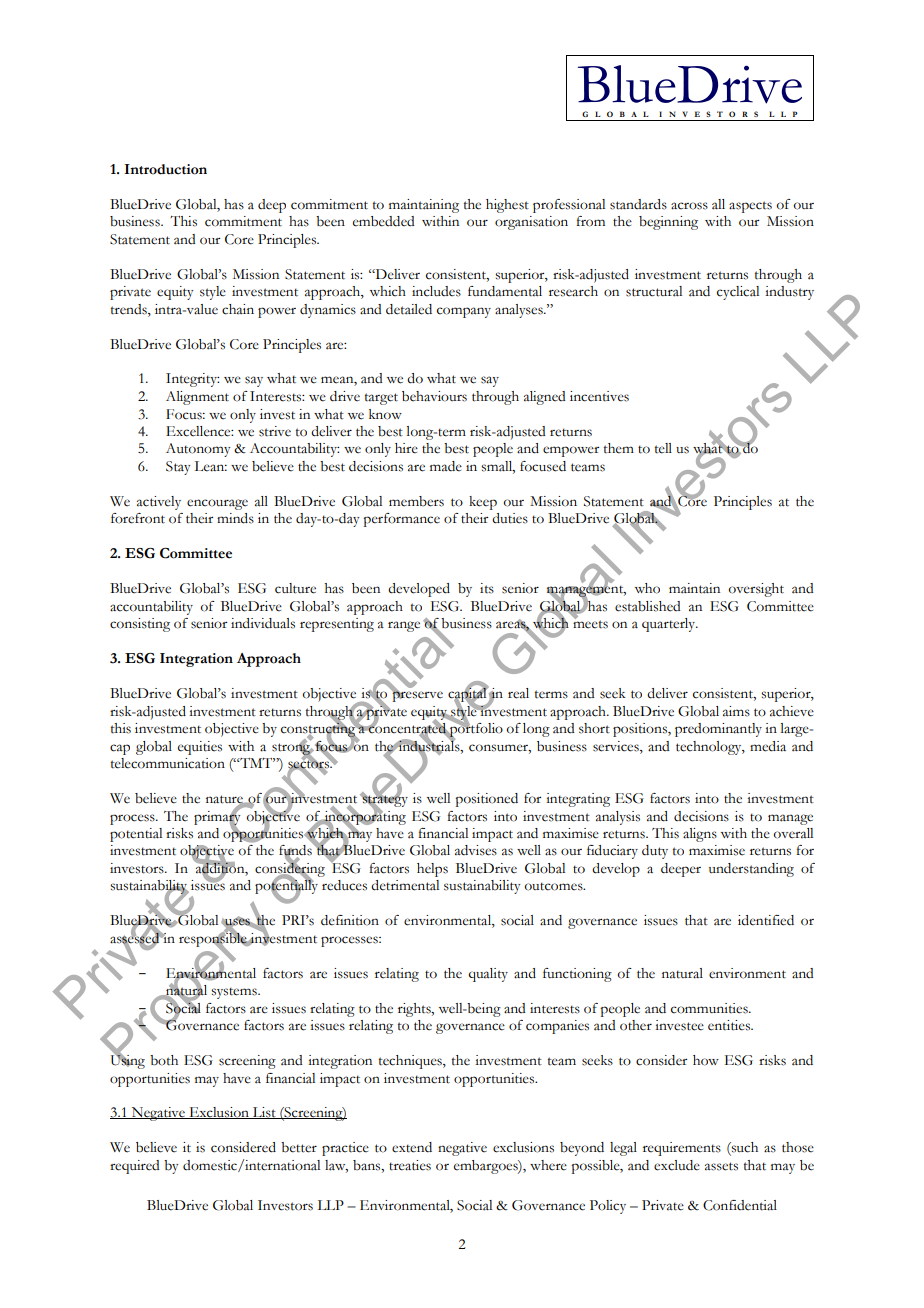 This image has width=924, height=1308. Describe the element at coordinates (721, 1166) in the image. I see `assets` at that location.
